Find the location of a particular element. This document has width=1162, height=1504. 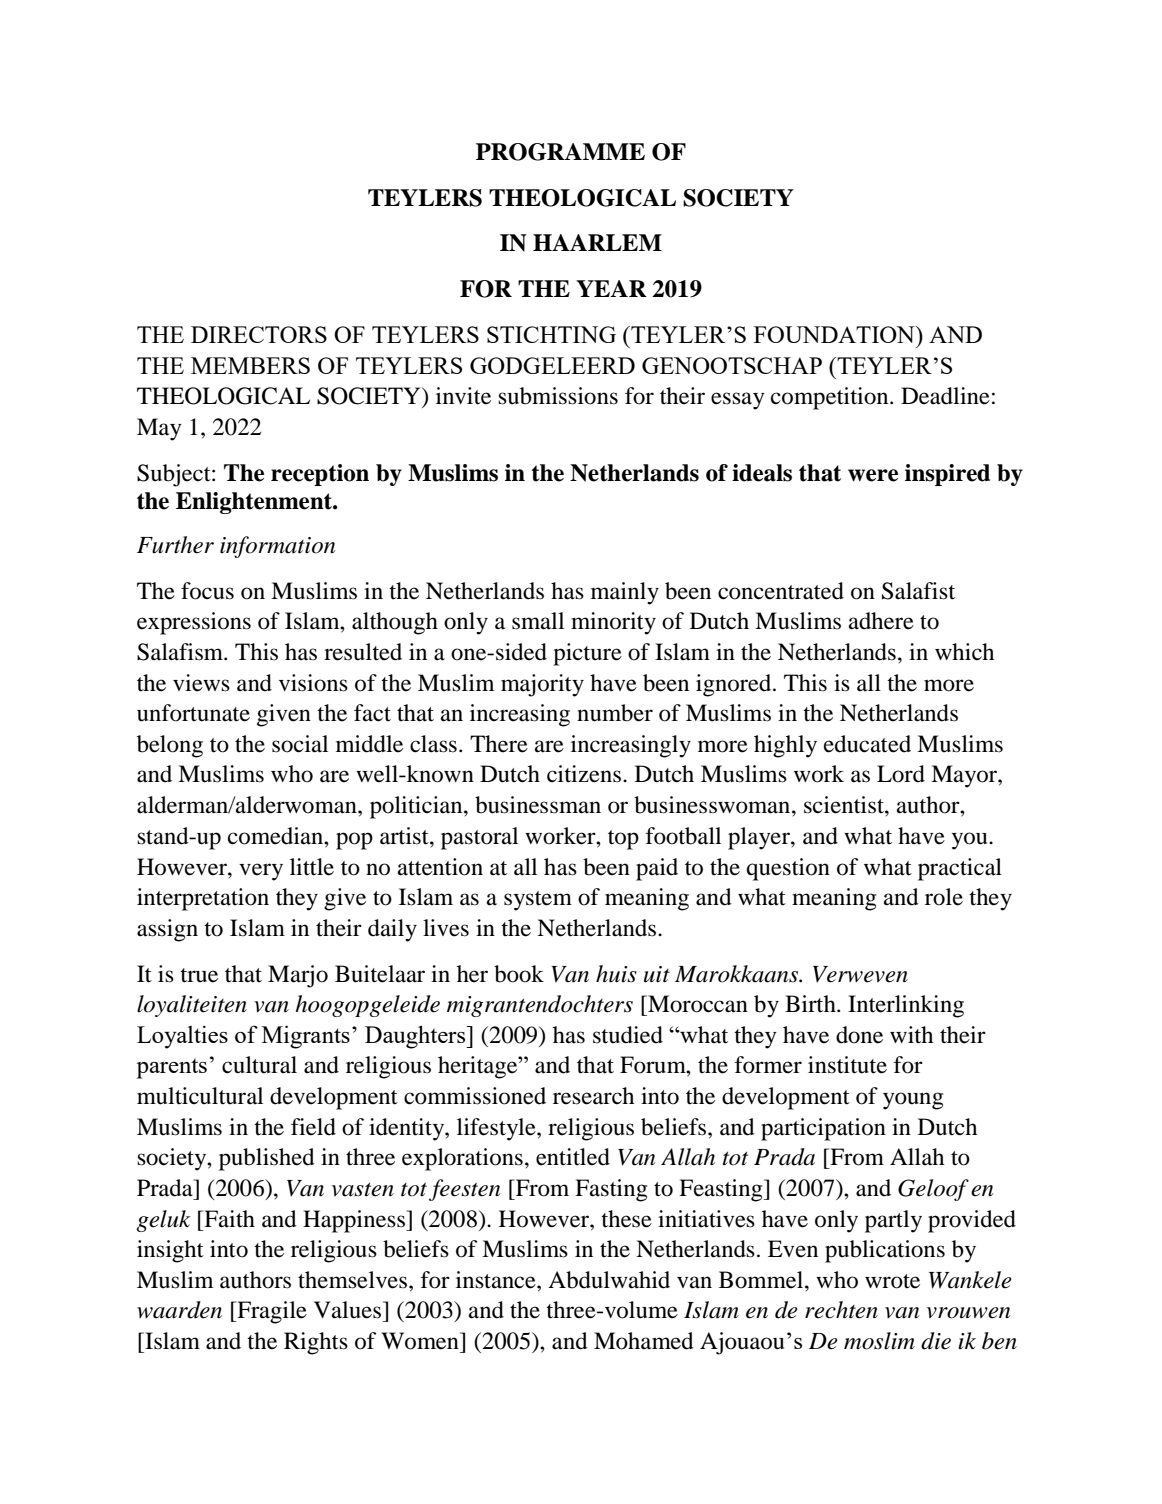

citizens is located at coordinates (585, 774).
